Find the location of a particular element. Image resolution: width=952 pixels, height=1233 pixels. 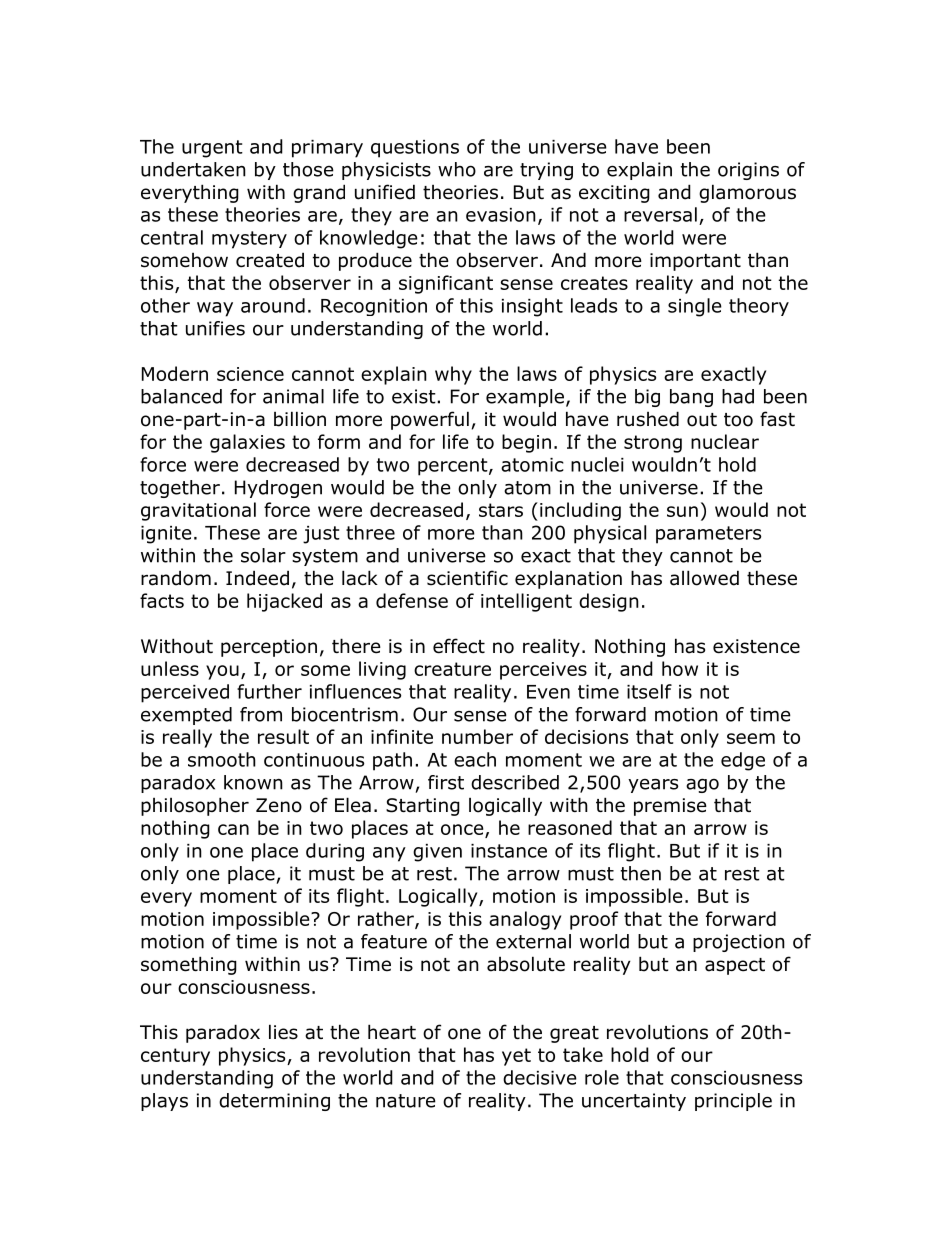

allowed is located at coordinates (704, 578).
